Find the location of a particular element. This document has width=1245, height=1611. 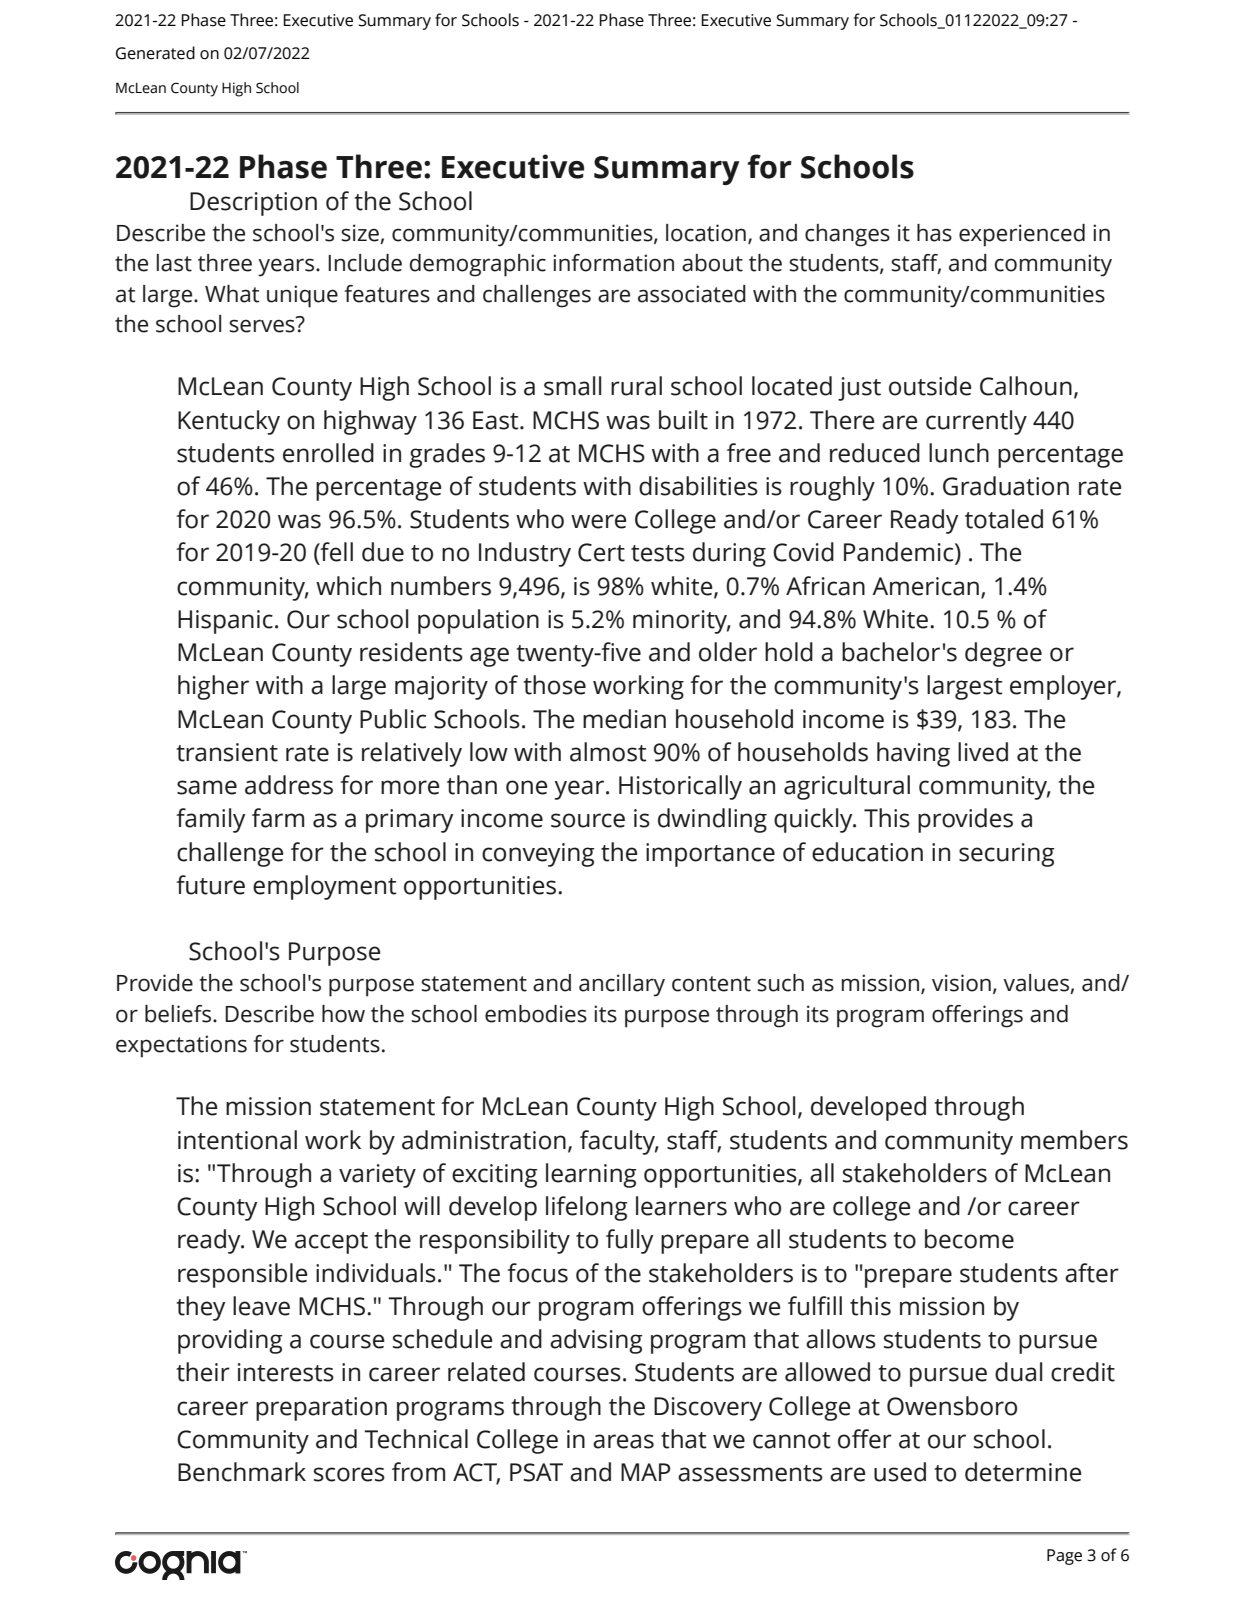

experienced is located at coordinates (1022, 235).
